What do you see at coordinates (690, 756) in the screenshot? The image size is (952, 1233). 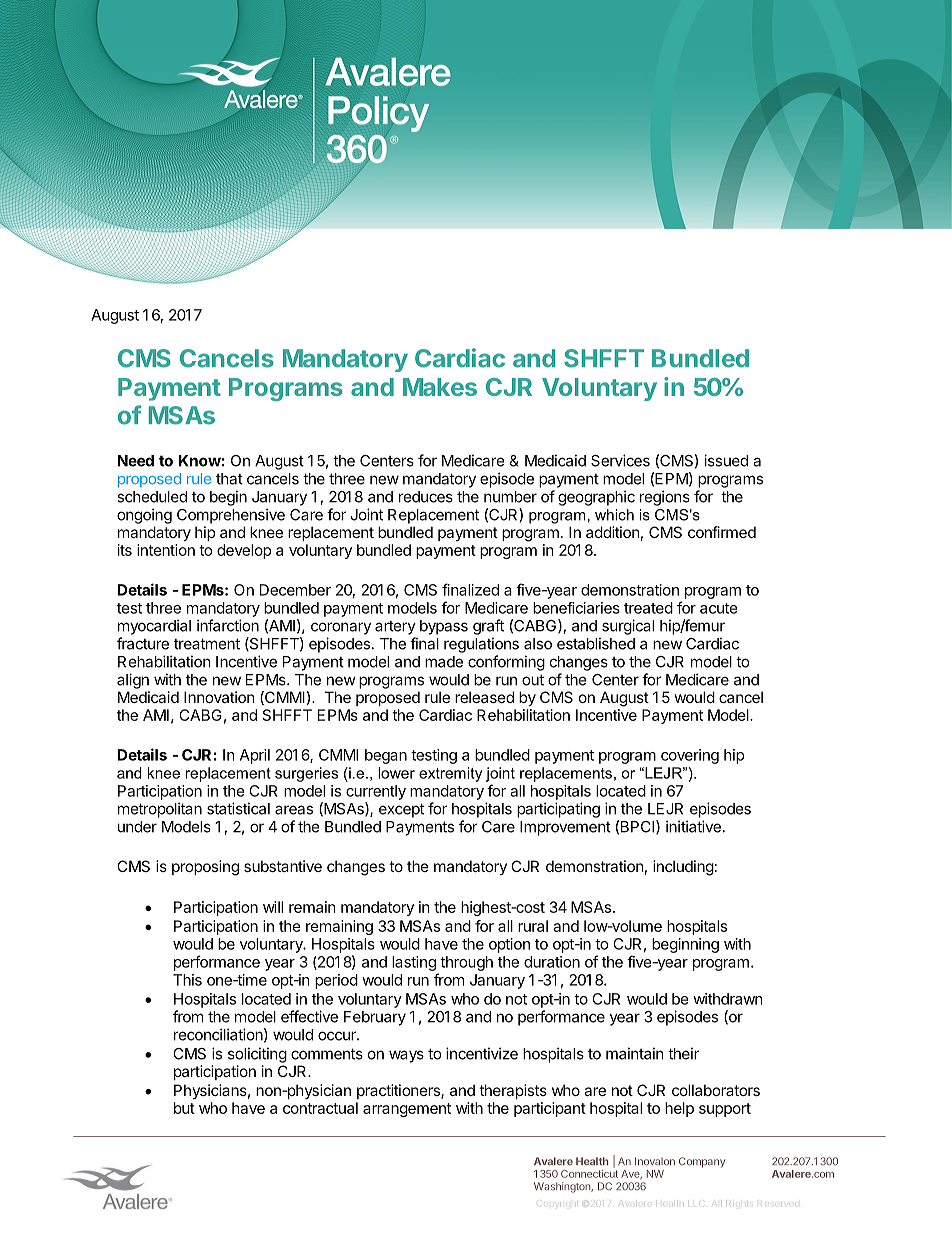 I see `covering` at bounding box center [690, 756].
